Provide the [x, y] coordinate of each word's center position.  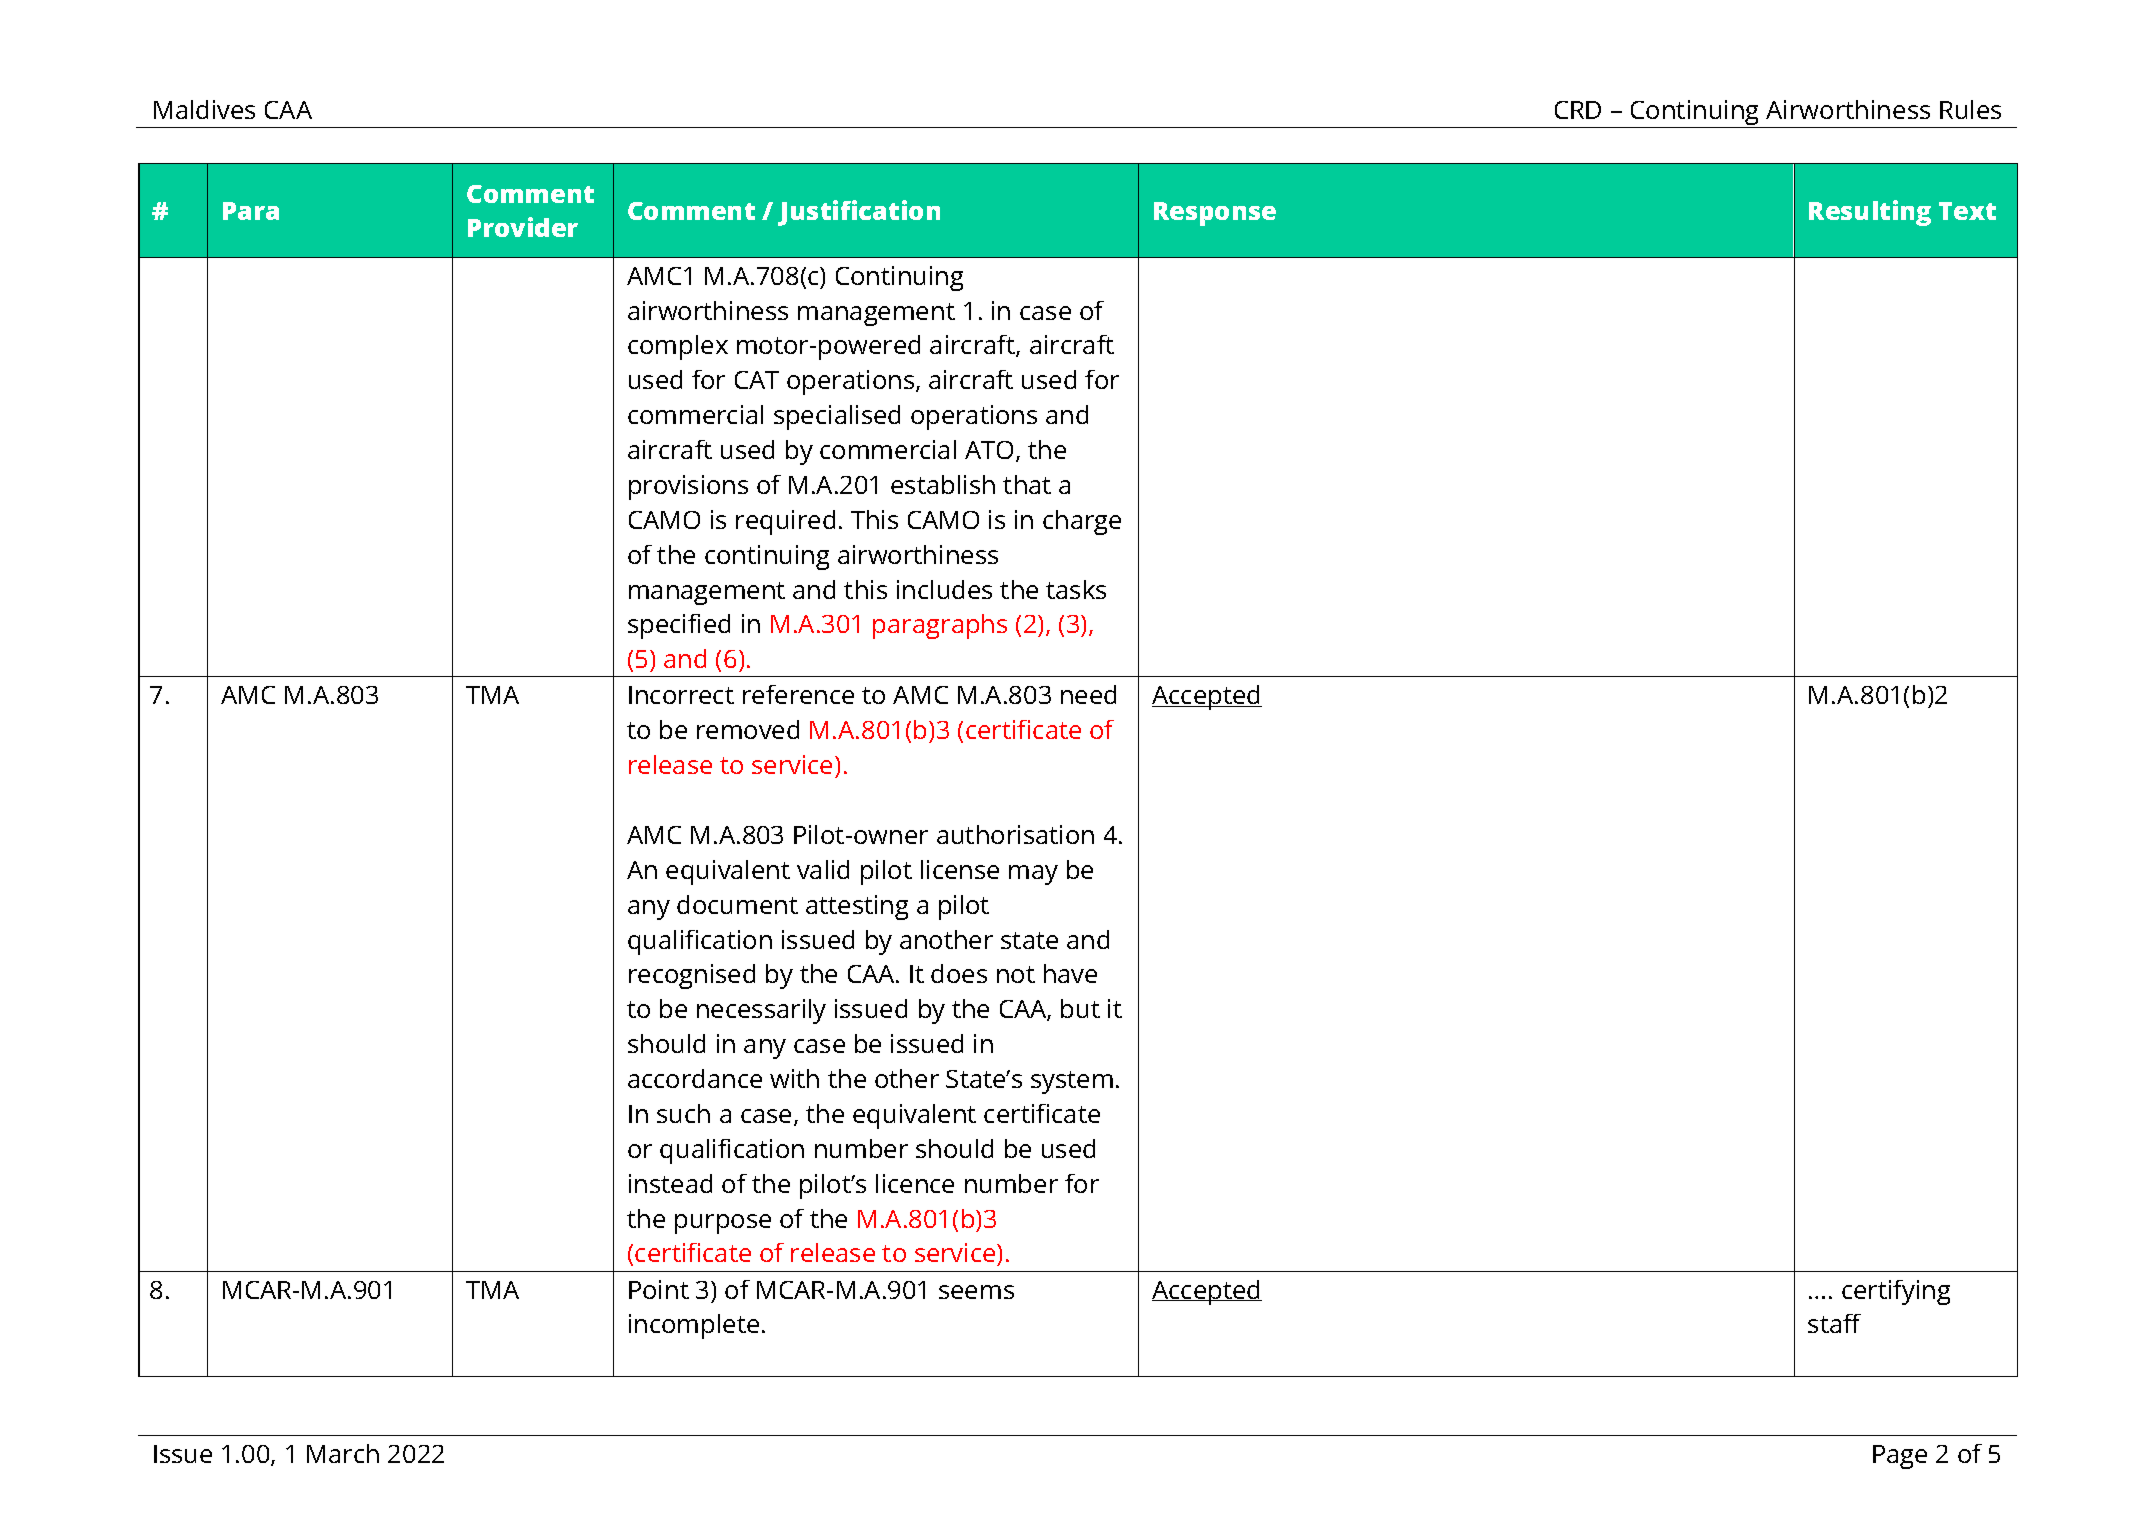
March [343, 1453]
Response [1215, 214]
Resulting [1870, 213]
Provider [523, 227]
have [1070, 973]
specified [679, 626]
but [1080, 1008]
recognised [692, 976]
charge [1082, 522]
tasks [1076, 589]
